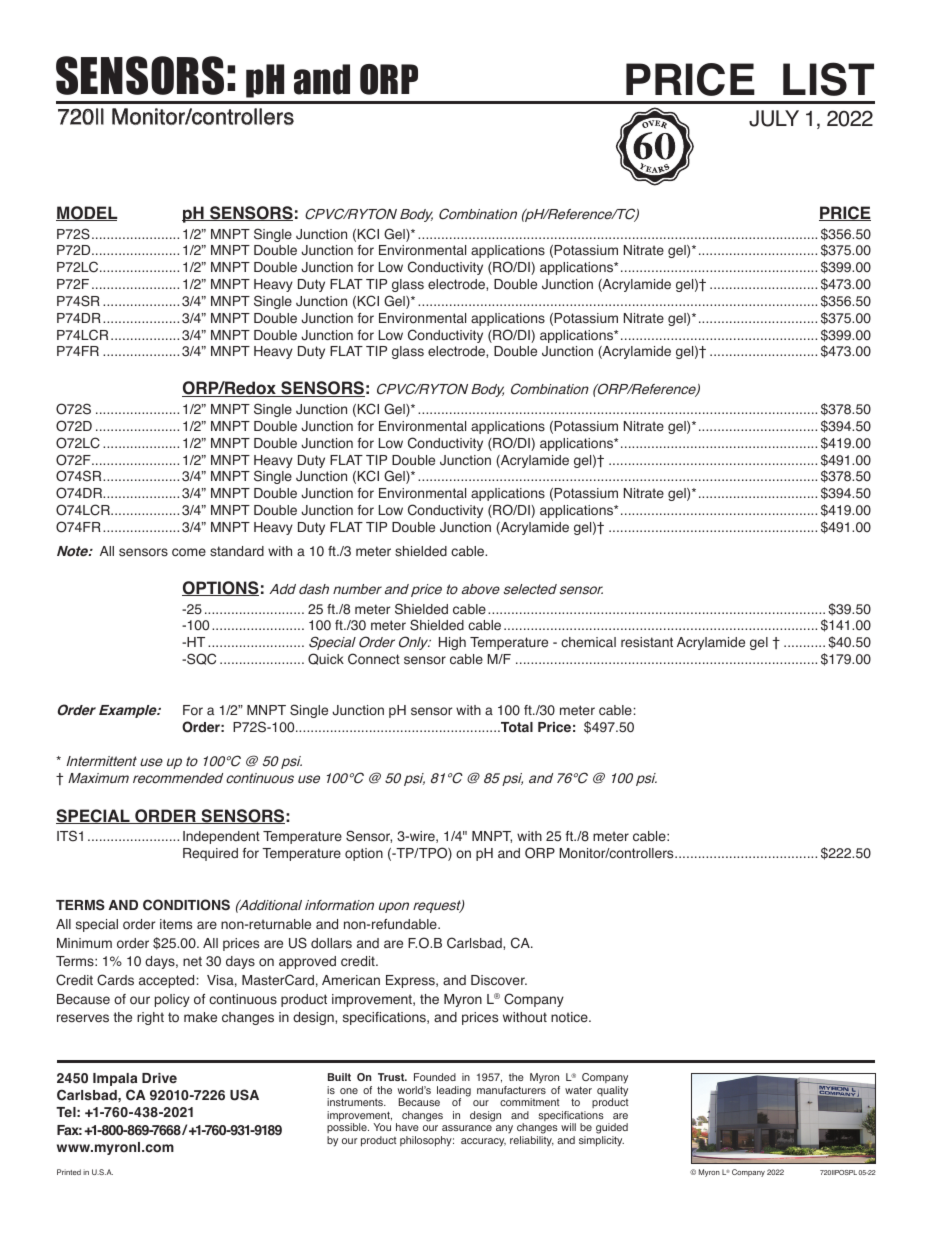 This page has height=1233, width=952. What do you see at coordinates (828, 79) in the page?
I see `LIST` at bounding box center [828, 79].
